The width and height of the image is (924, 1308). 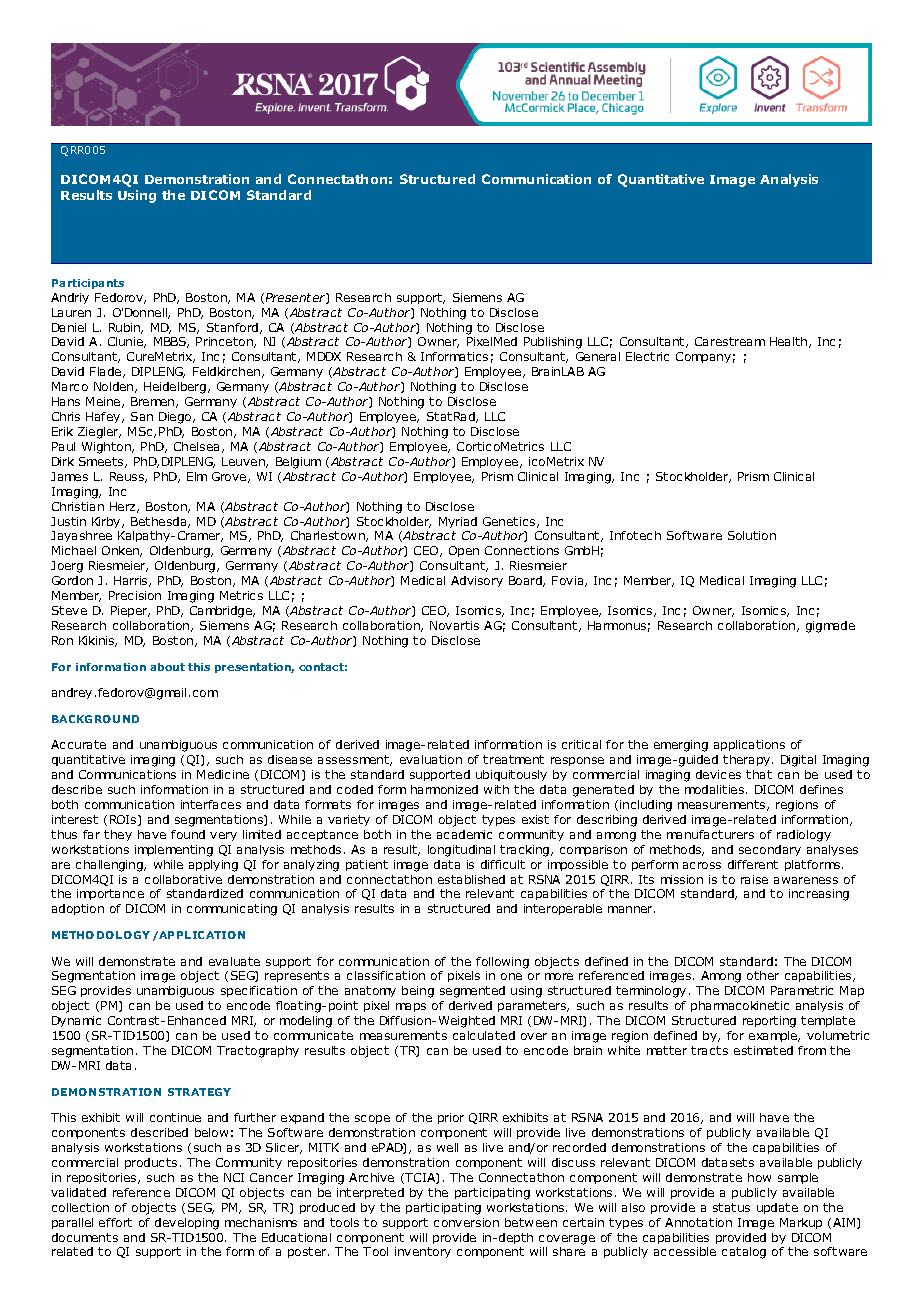 I want to click on calculated, so click(x=484, y=1035).
